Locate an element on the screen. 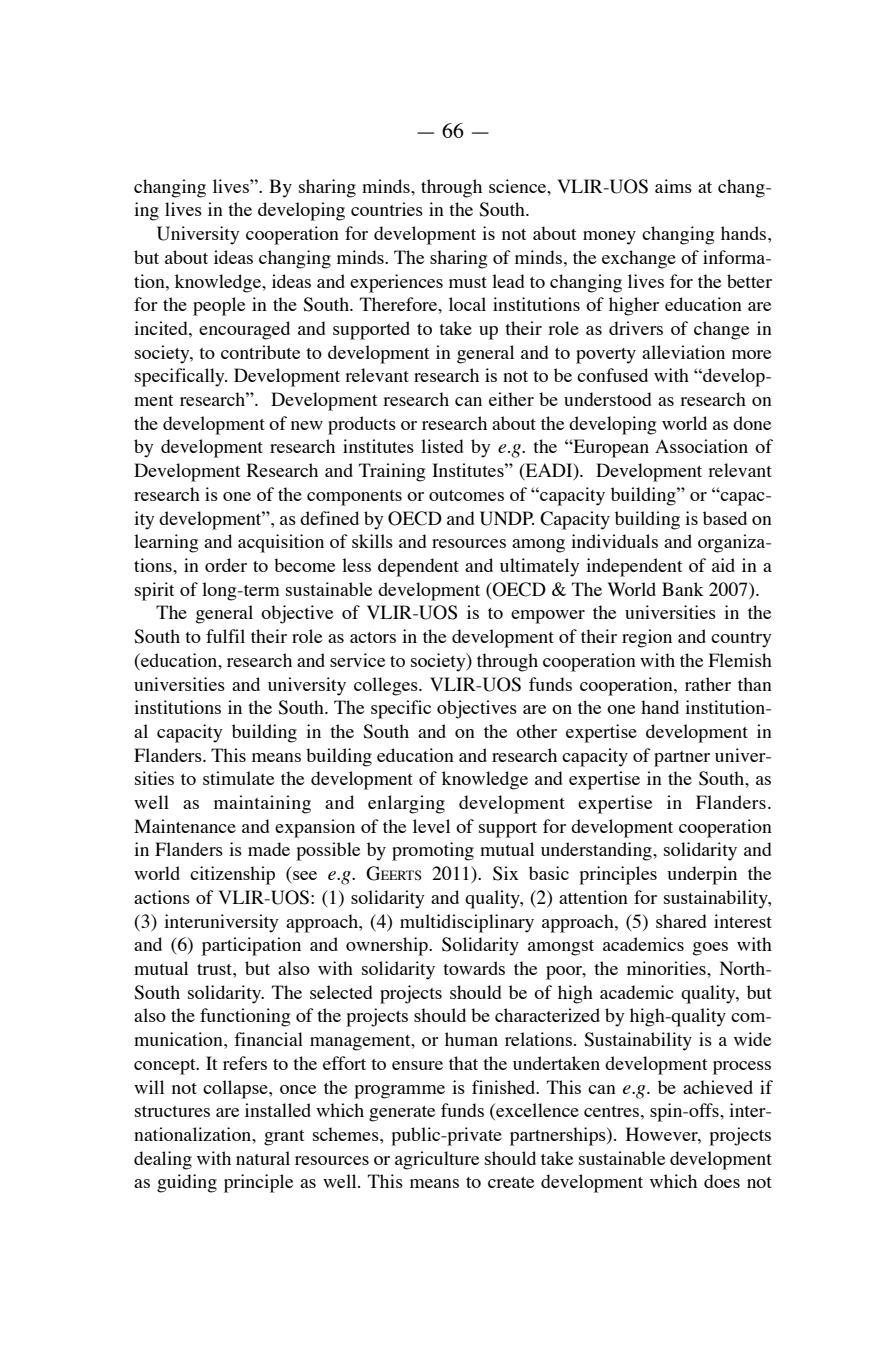  colleges is located at coordinates (387, 686).
